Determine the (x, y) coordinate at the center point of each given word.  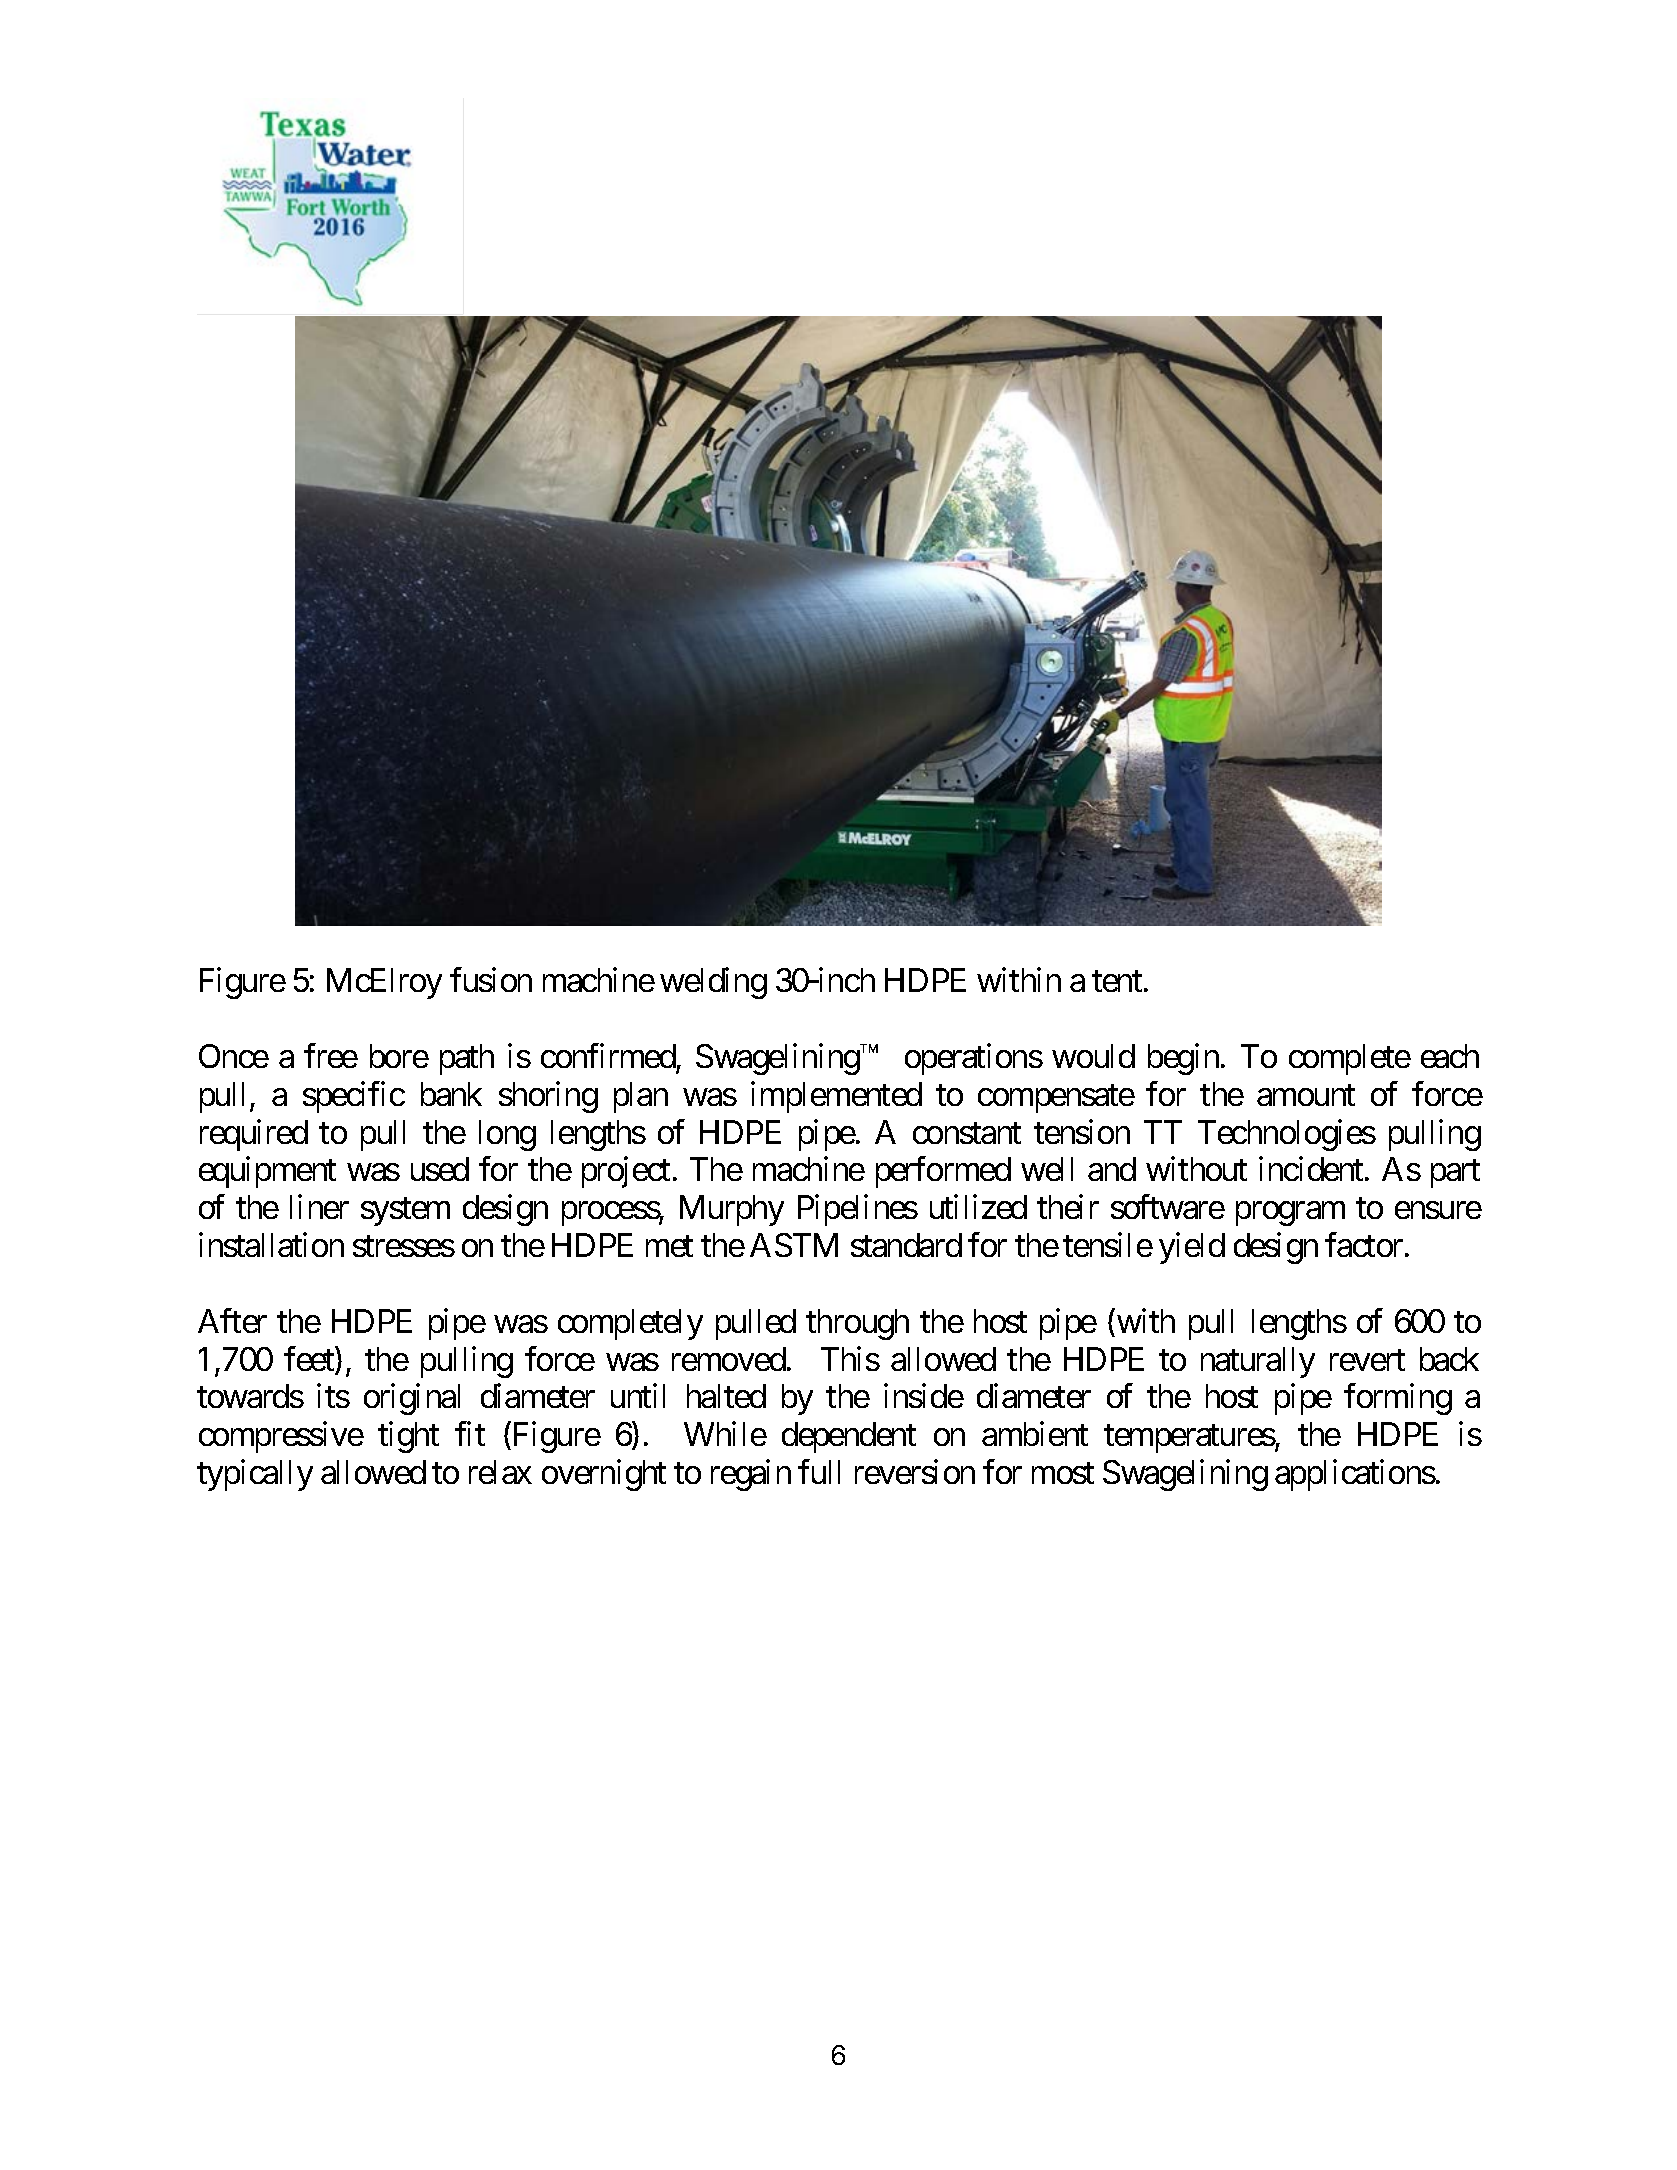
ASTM (794, 1245)
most (1063, 1473)
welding (713, 983)
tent (1117, 981)
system (405, 1212)
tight (408, 1437)
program (1290, 1214)
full (819, 1472)
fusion (491, 980)
